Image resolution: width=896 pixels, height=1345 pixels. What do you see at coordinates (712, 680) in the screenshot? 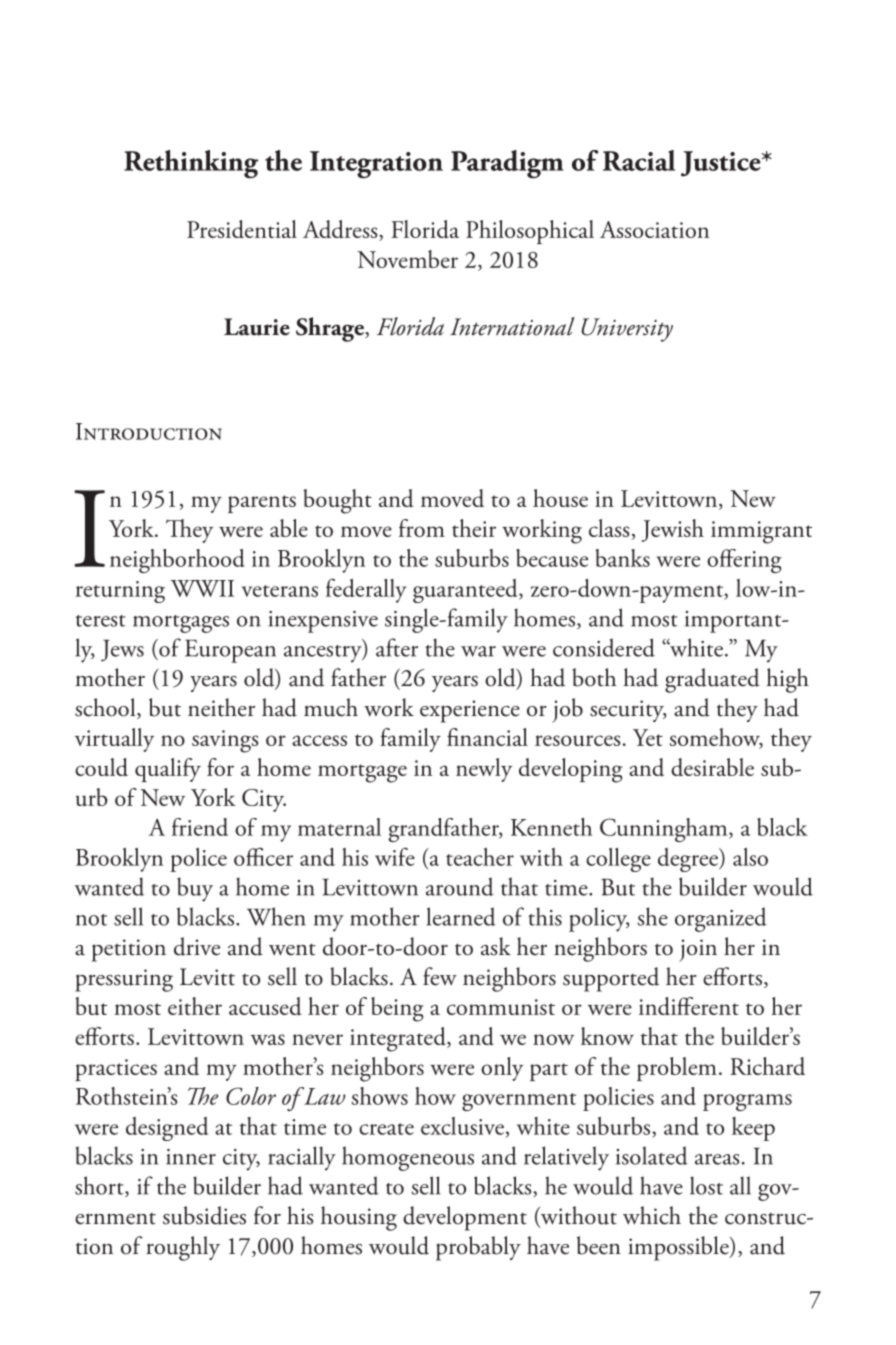
I see `graduated` at bounding box center [712, 680].
